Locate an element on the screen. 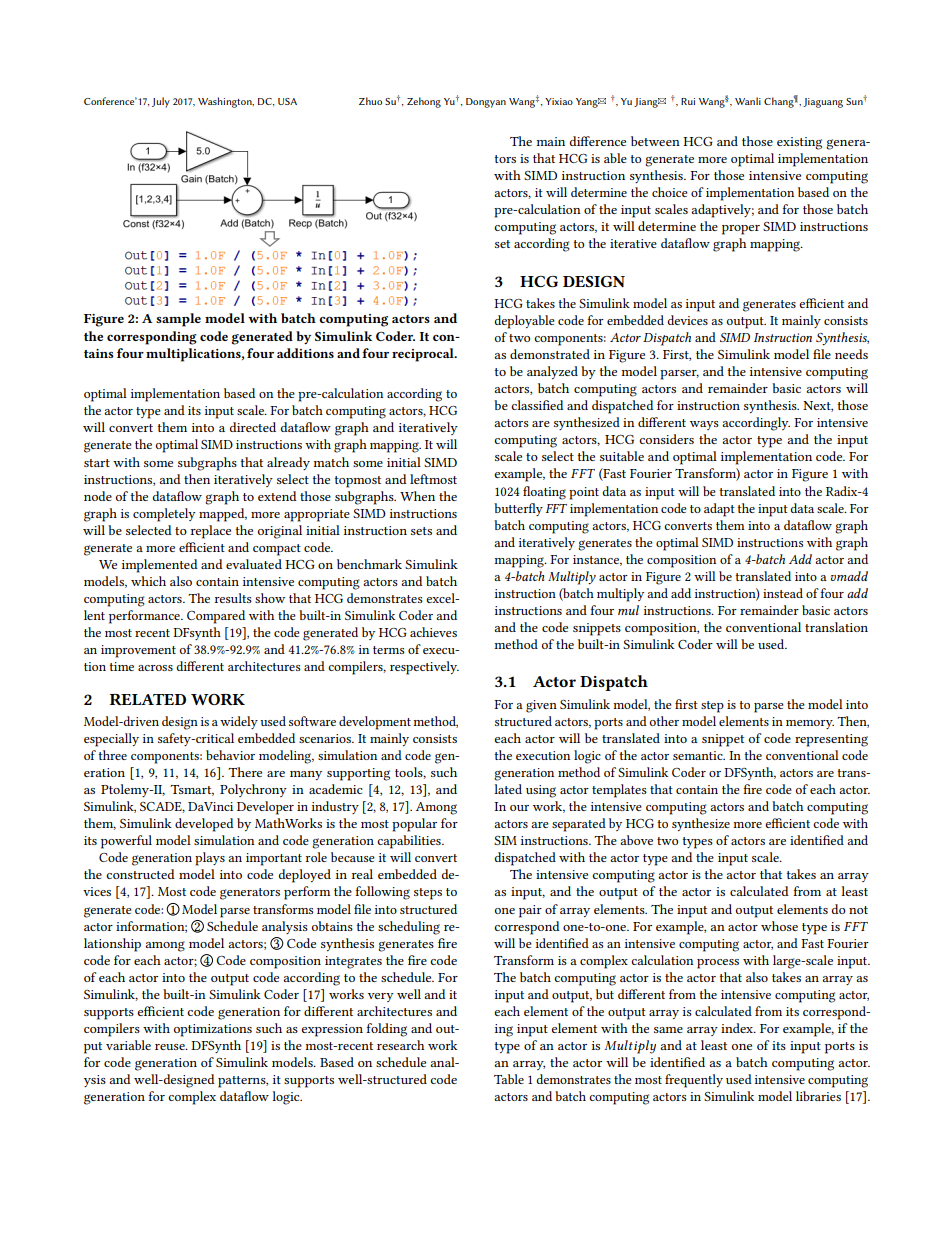 This screenshot has width=952, height=1233. reciprocal is located at coordinates (424, 355).
